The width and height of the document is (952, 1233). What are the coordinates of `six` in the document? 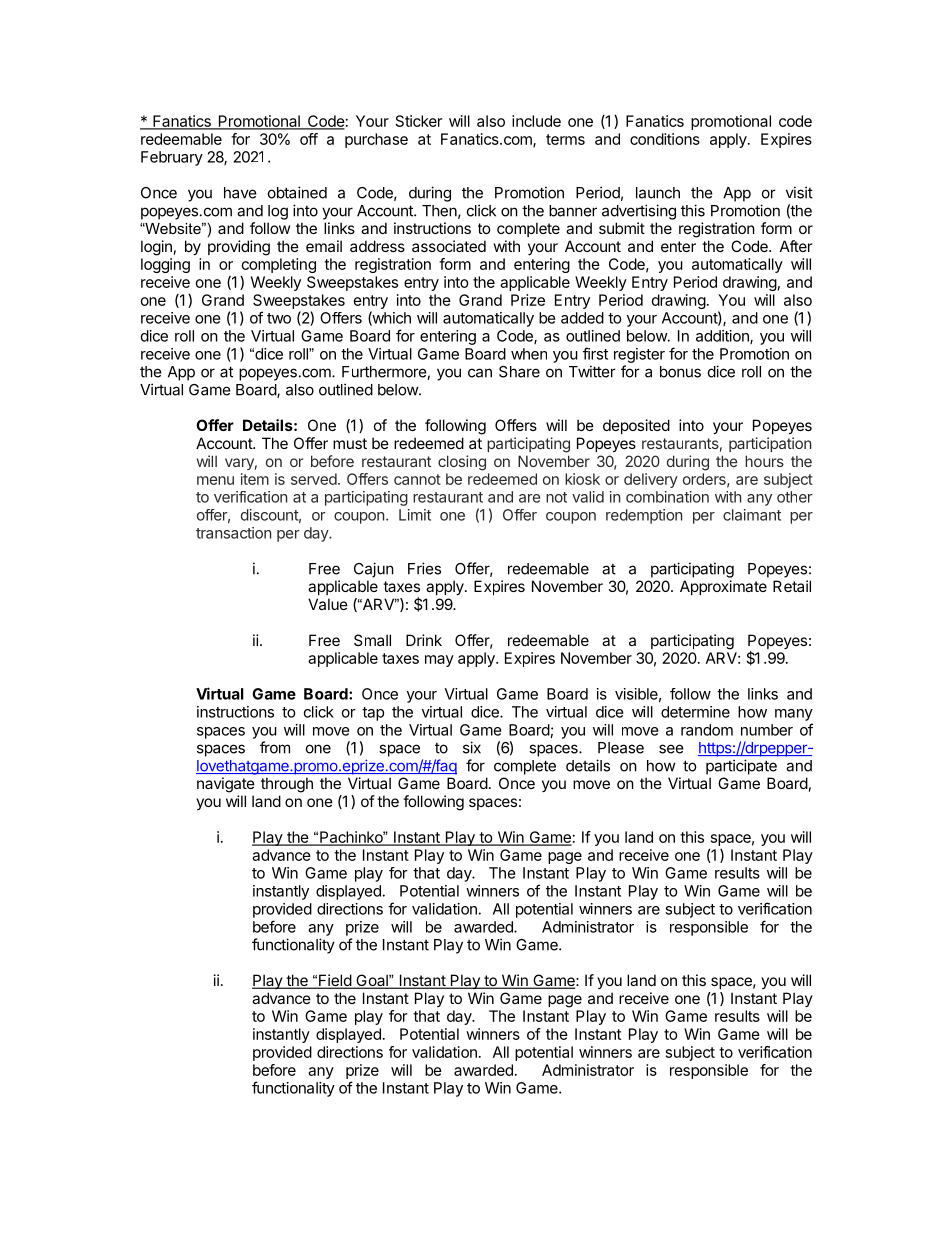 It's located at (472, 747).
